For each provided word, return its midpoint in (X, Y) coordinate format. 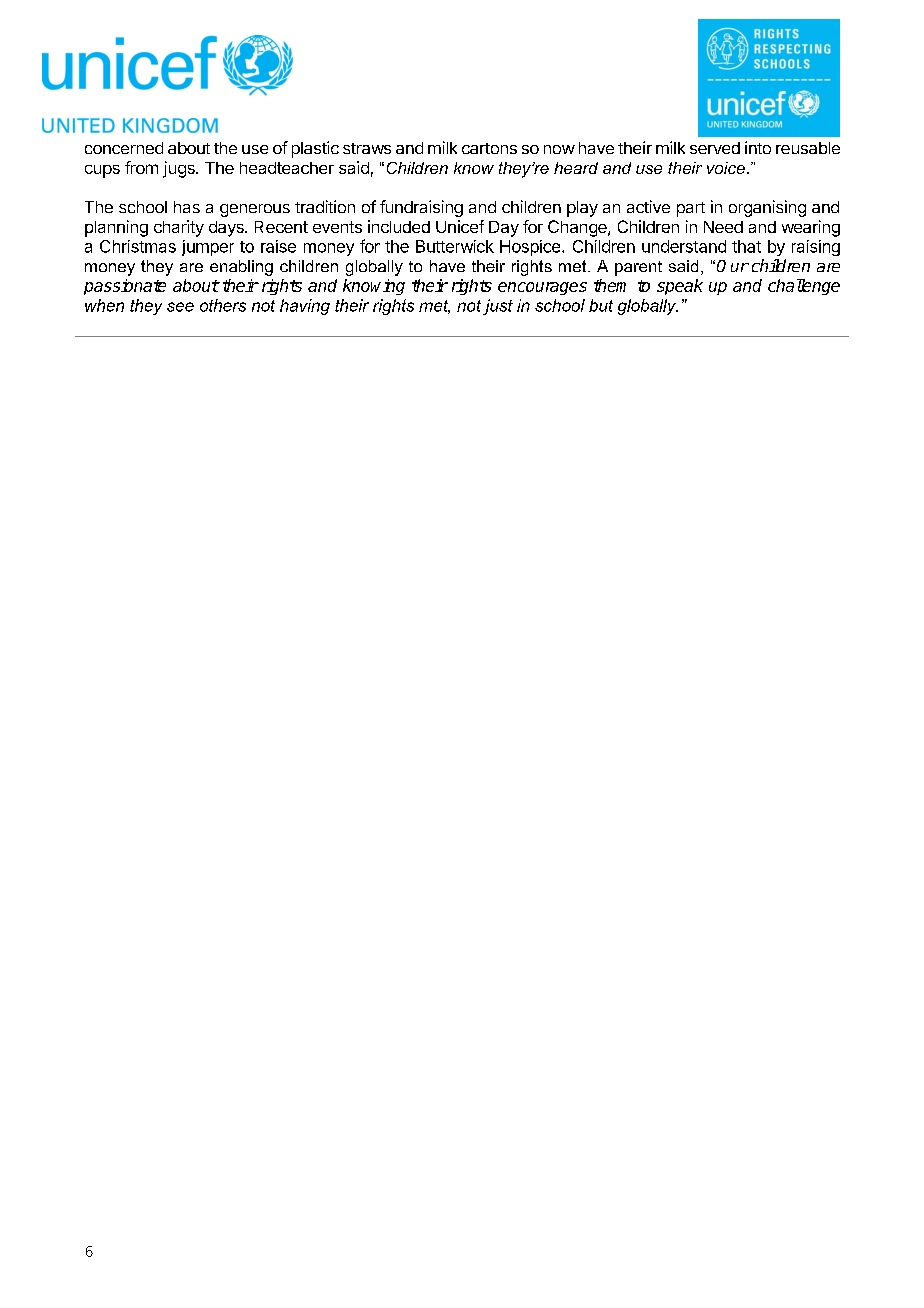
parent (638, 268)
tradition (325, 206)
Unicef (460, 226)
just (498, 307)
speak (680, 287)
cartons (489, 148)
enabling (241, 268)
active (648, 206)
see (180, 307)
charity (179, 228)
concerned (124, 148)
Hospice (530, 248)
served (715, 148)
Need (723, 227)
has (187, 207)
